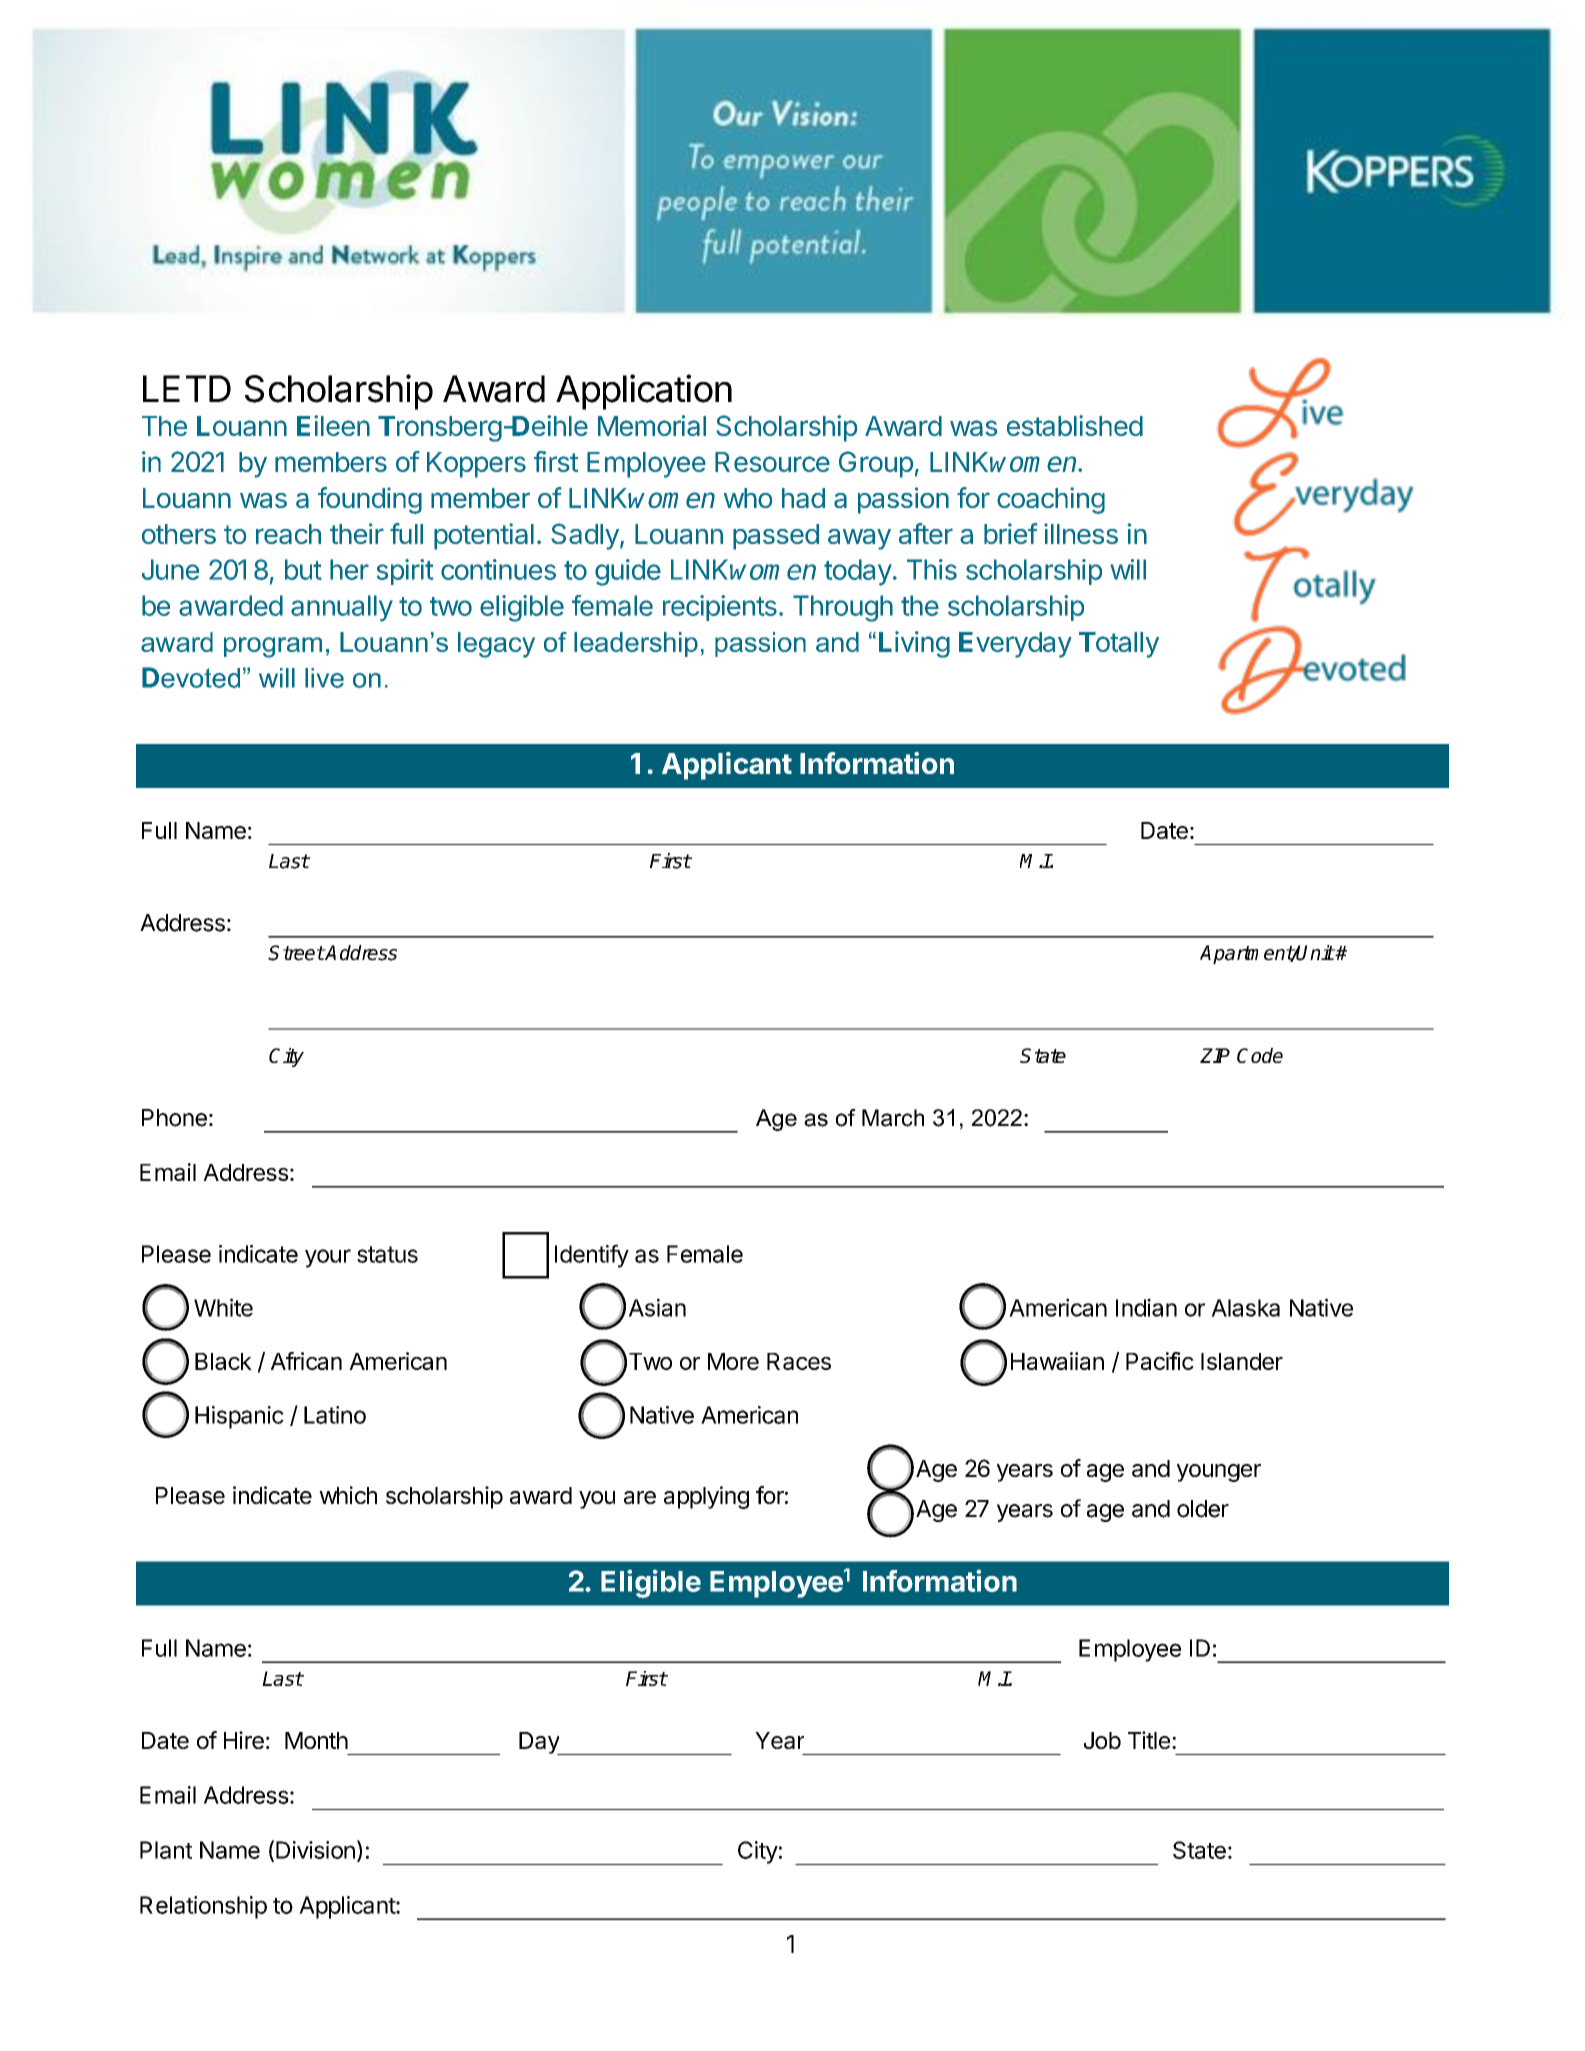  Describe the element at coordinates (893, 1118) in the screenshot. I see `March` at that location.
